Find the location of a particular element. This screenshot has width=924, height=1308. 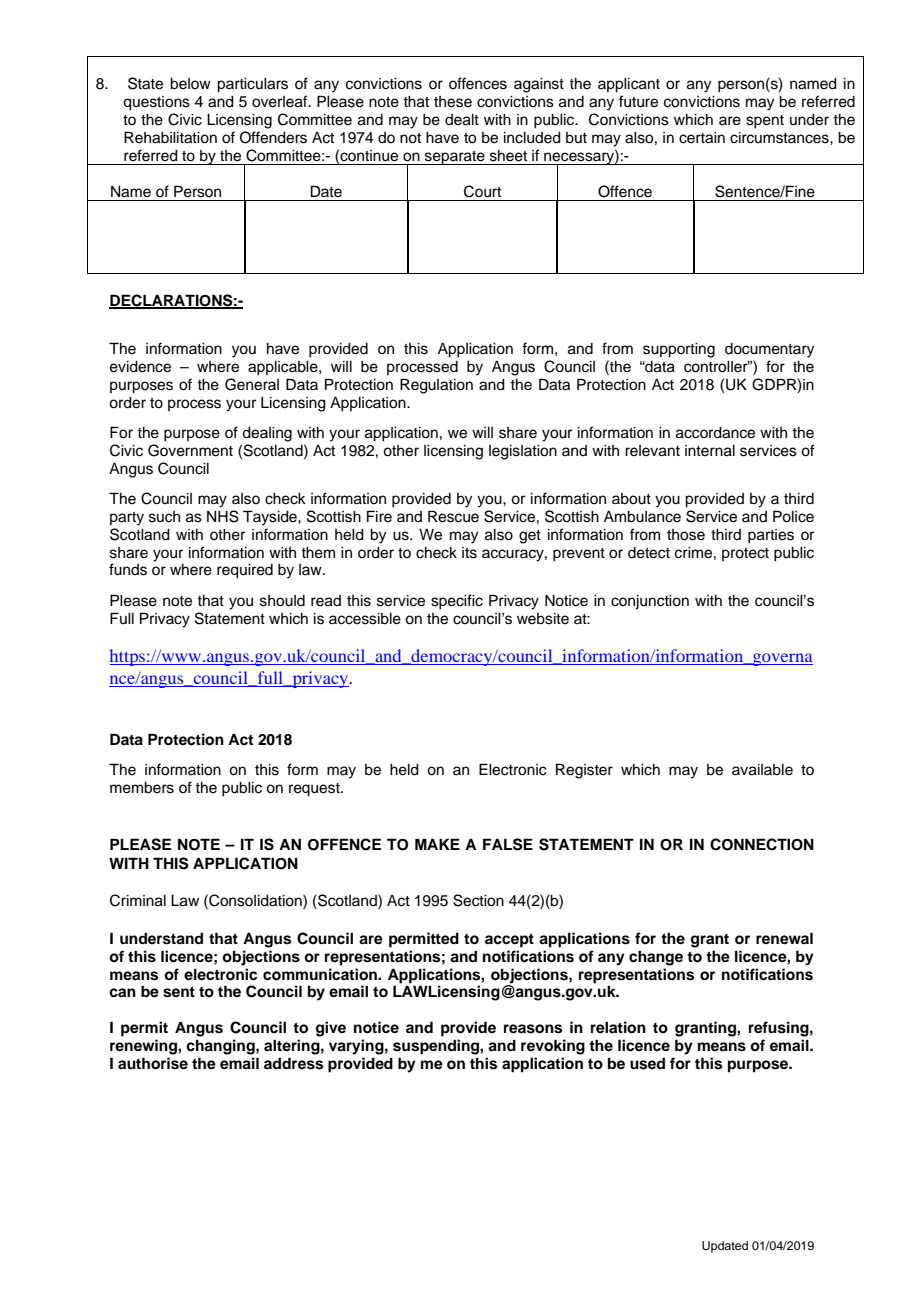

its is located at coordinates (469, 553).
